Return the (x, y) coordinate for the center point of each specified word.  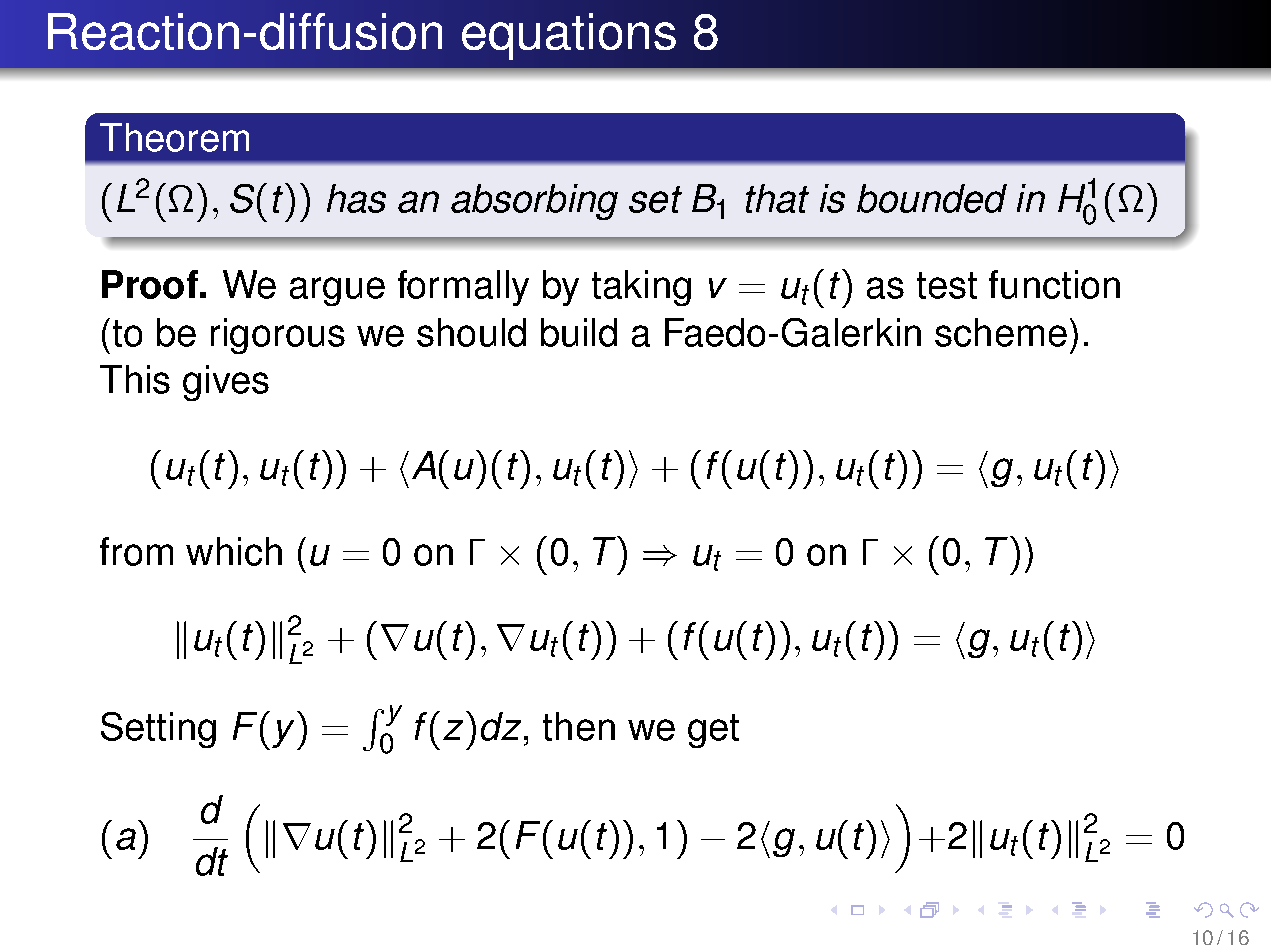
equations (569, 36)
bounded (932, 198)
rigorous (278, 336)
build (579, 332)
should (471, 332)
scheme (1001, 332)
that (777, 198)
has (356, 198)
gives (226, 383)
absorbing (534, 202)
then (579, 726)
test (947, 285)
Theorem (174, 137)
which (234, 551)
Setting (158, 730)
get (713, 731)
